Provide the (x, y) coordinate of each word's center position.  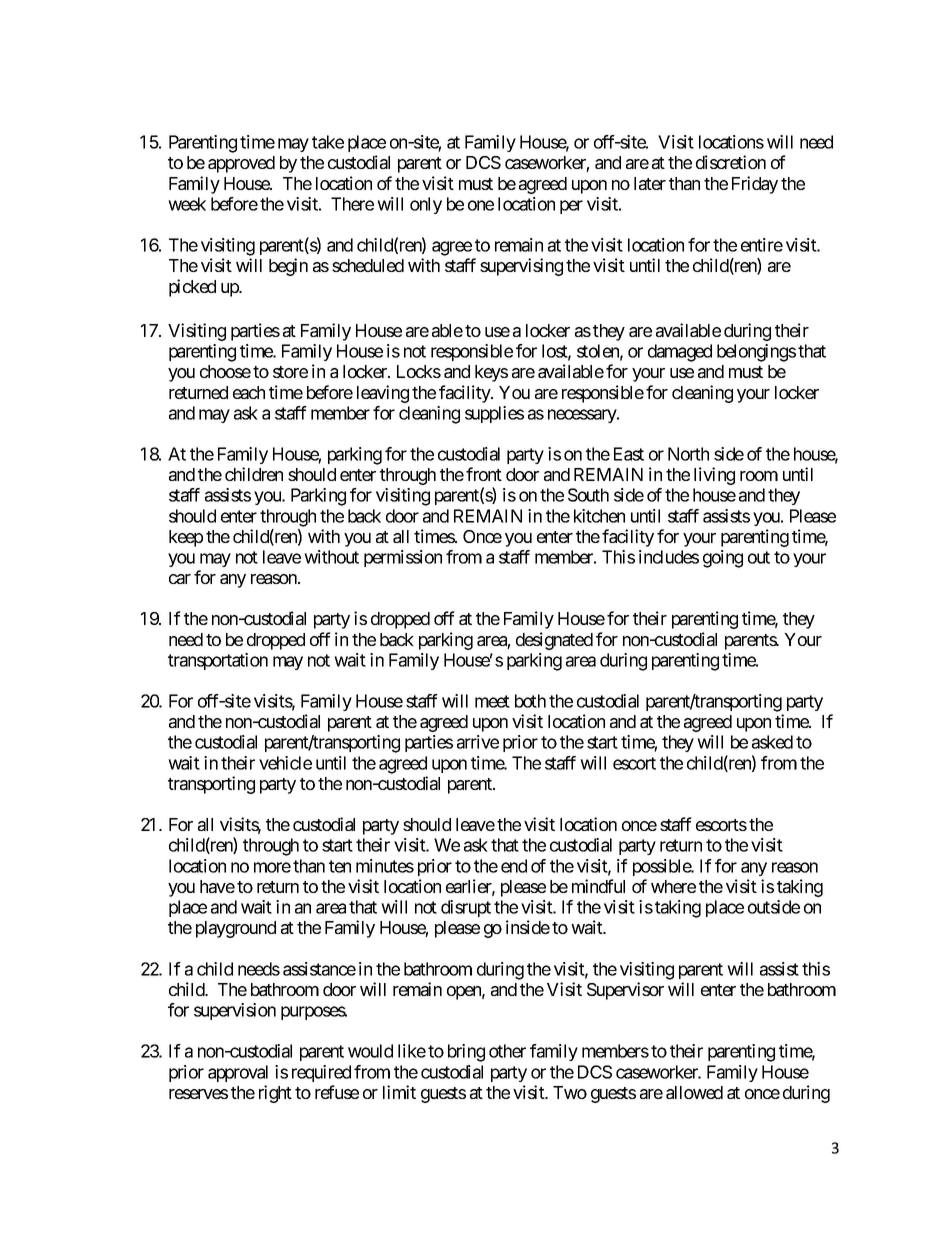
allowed (694, 1092)
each (249, 392)
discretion (731, 162)
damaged (680, 353)
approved (241, 164)
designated (554, 641)
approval (238, 1073)
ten (340, 866)
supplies (494, 414)
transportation (218, 661)
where (673, 886)
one (481, 205)
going (723, 559)
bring (466, 1053)
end (514, 866)
